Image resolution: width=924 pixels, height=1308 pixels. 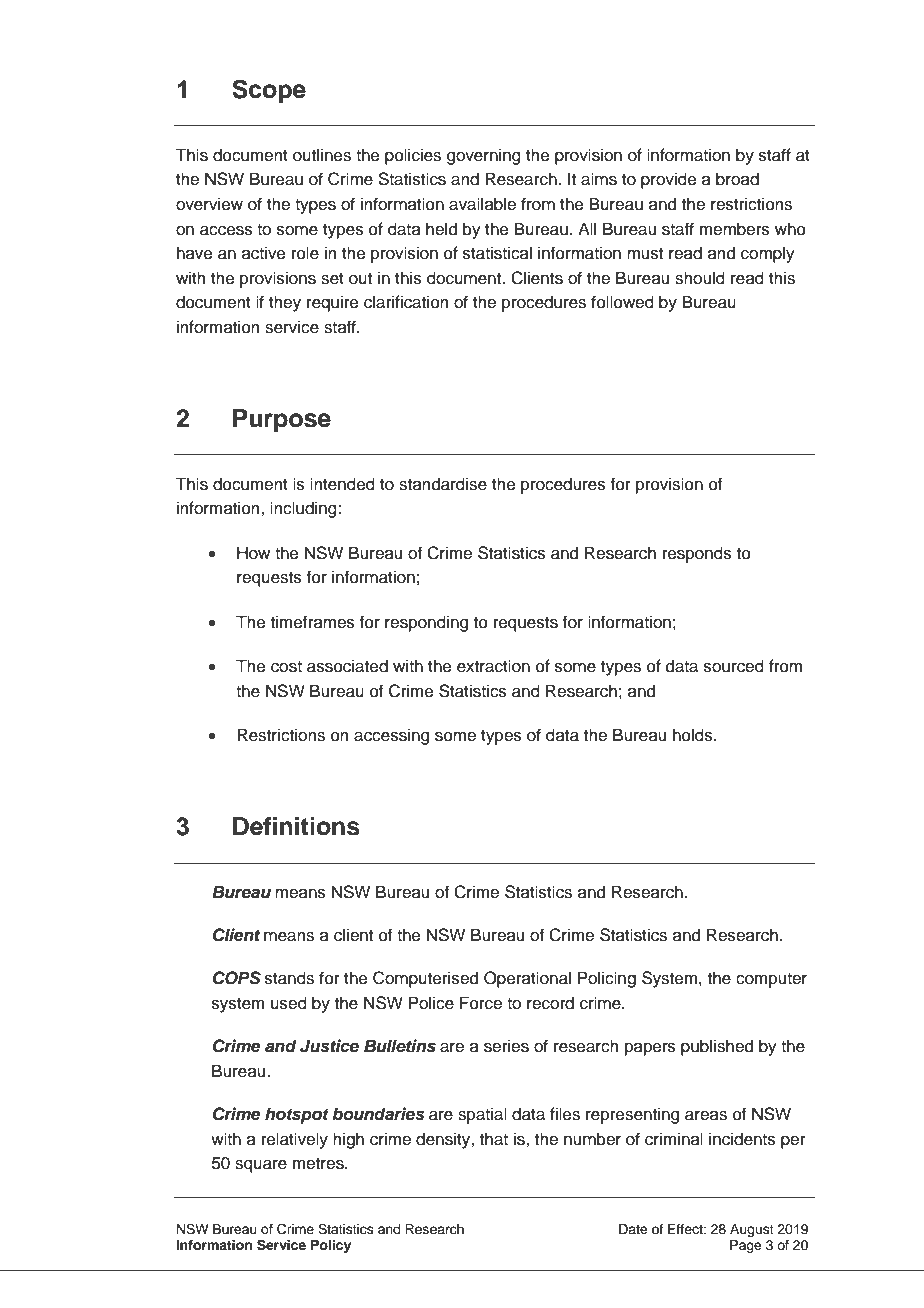 What do you see at coordinates (269, 91) in the screenshot?
I see `Scope` at bounding box center [269, 91].
